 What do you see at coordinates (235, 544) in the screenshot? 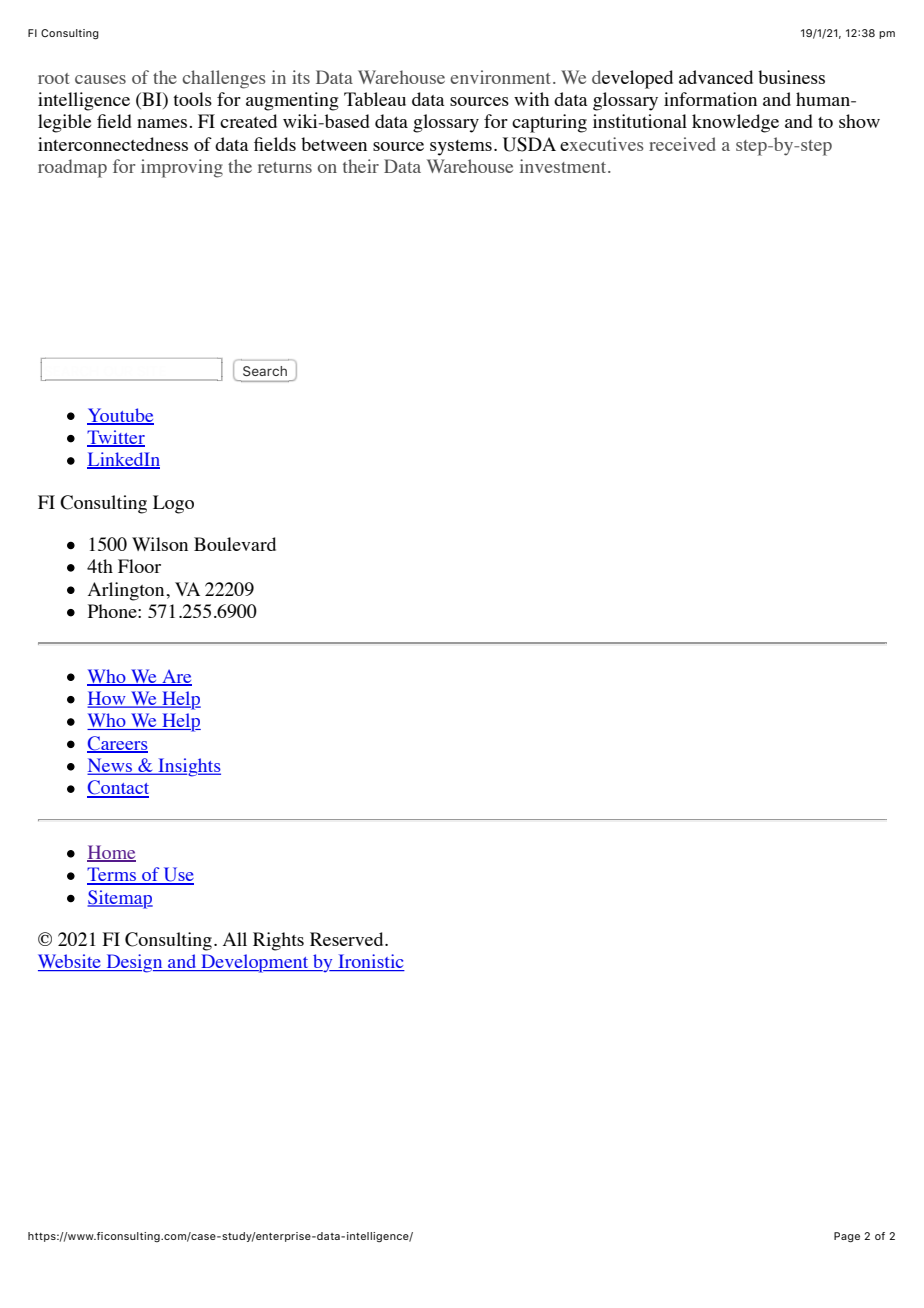
I see `Boulevard` at bounding box center [235, 544].
